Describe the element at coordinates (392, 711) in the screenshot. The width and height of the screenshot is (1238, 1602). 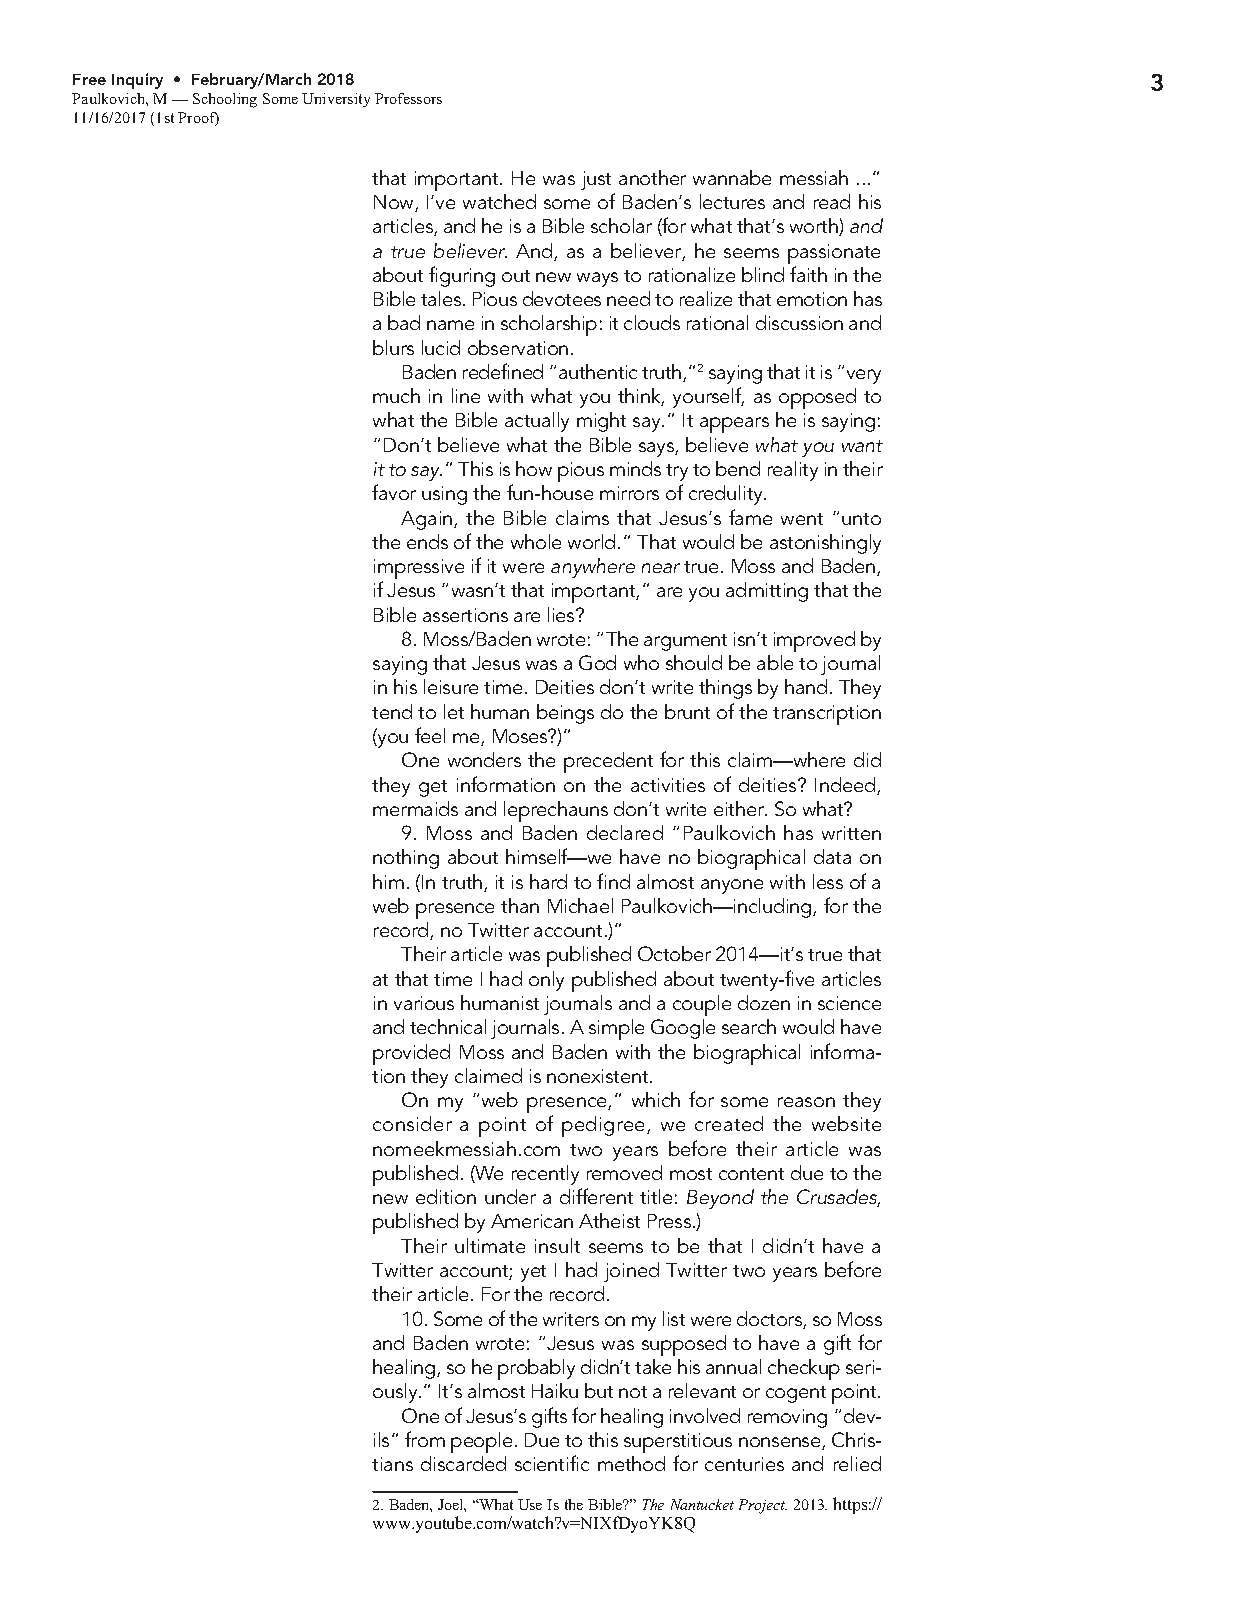
I see `tend` at that location.
